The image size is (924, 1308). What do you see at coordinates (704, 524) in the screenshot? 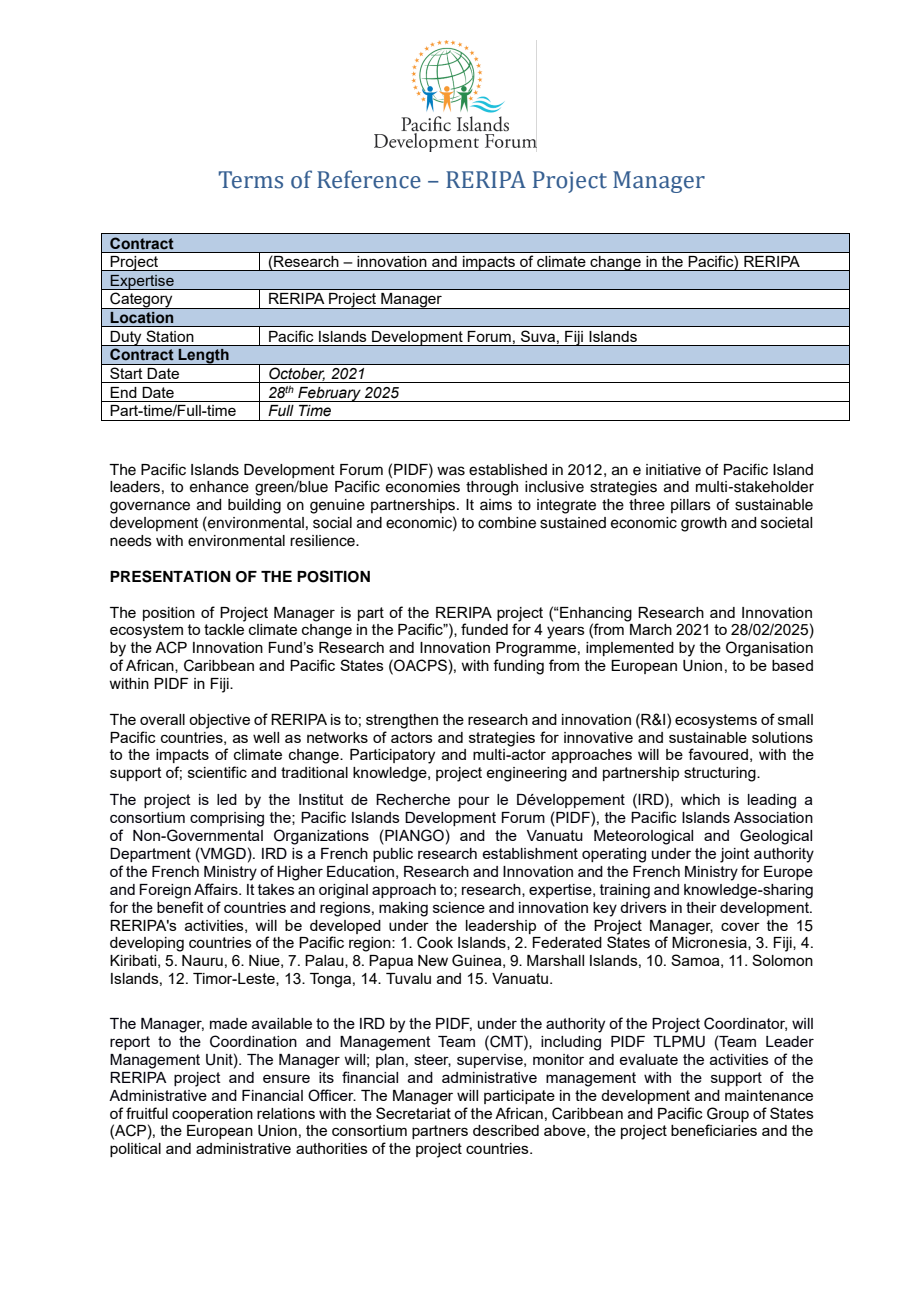
I see `growth` at bounding box center [704, 524].
